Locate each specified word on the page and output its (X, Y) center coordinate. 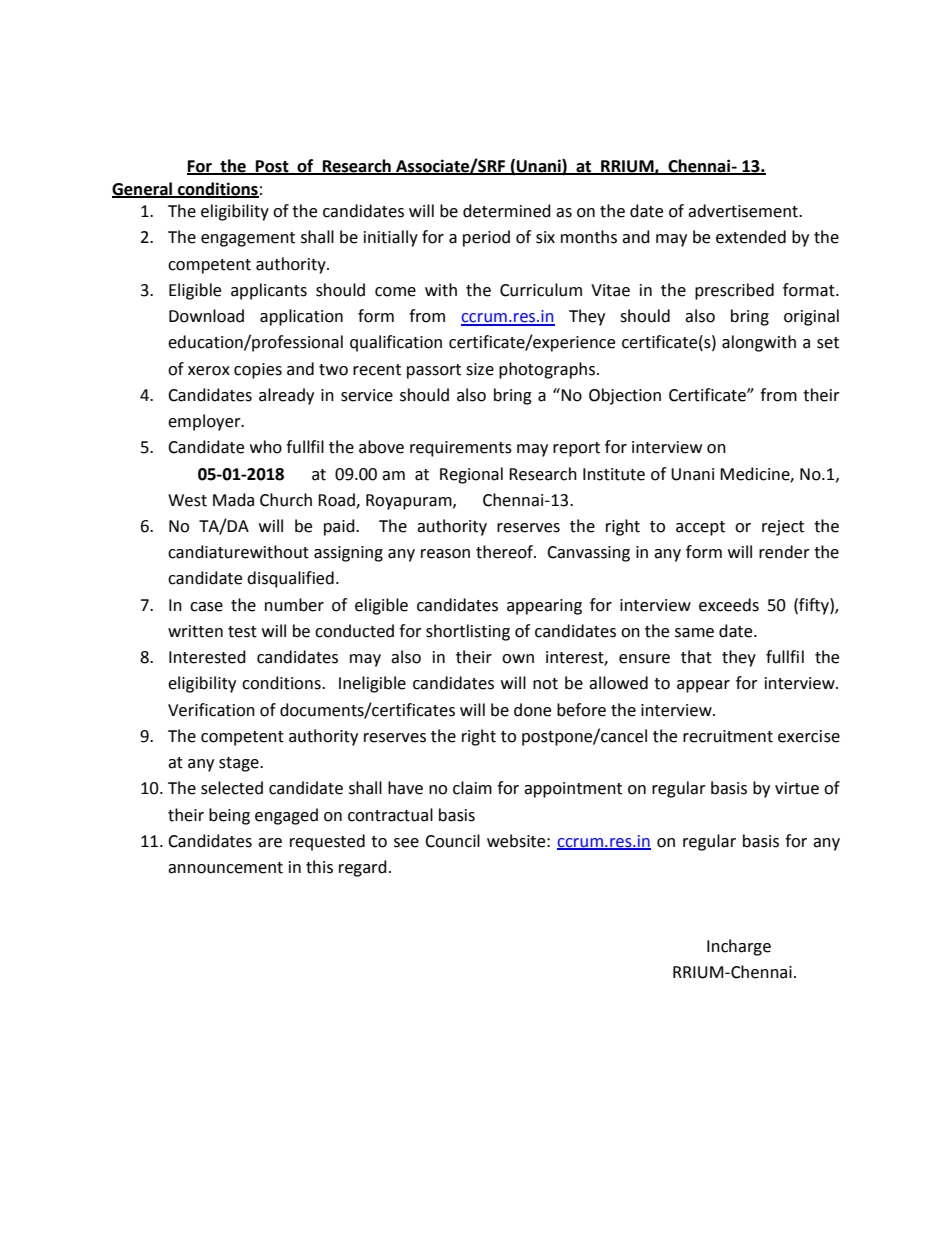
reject (783, 528)
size (480, 369)
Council (452, 841)
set (828, 343)
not (545, 684)
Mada (233, 500)
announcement (225, 868)
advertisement (744, 211)
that (696, 657)
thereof (505, 552)
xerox (209, 371)
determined (507, 211)
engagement (248, 239)
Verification (211, 710)
